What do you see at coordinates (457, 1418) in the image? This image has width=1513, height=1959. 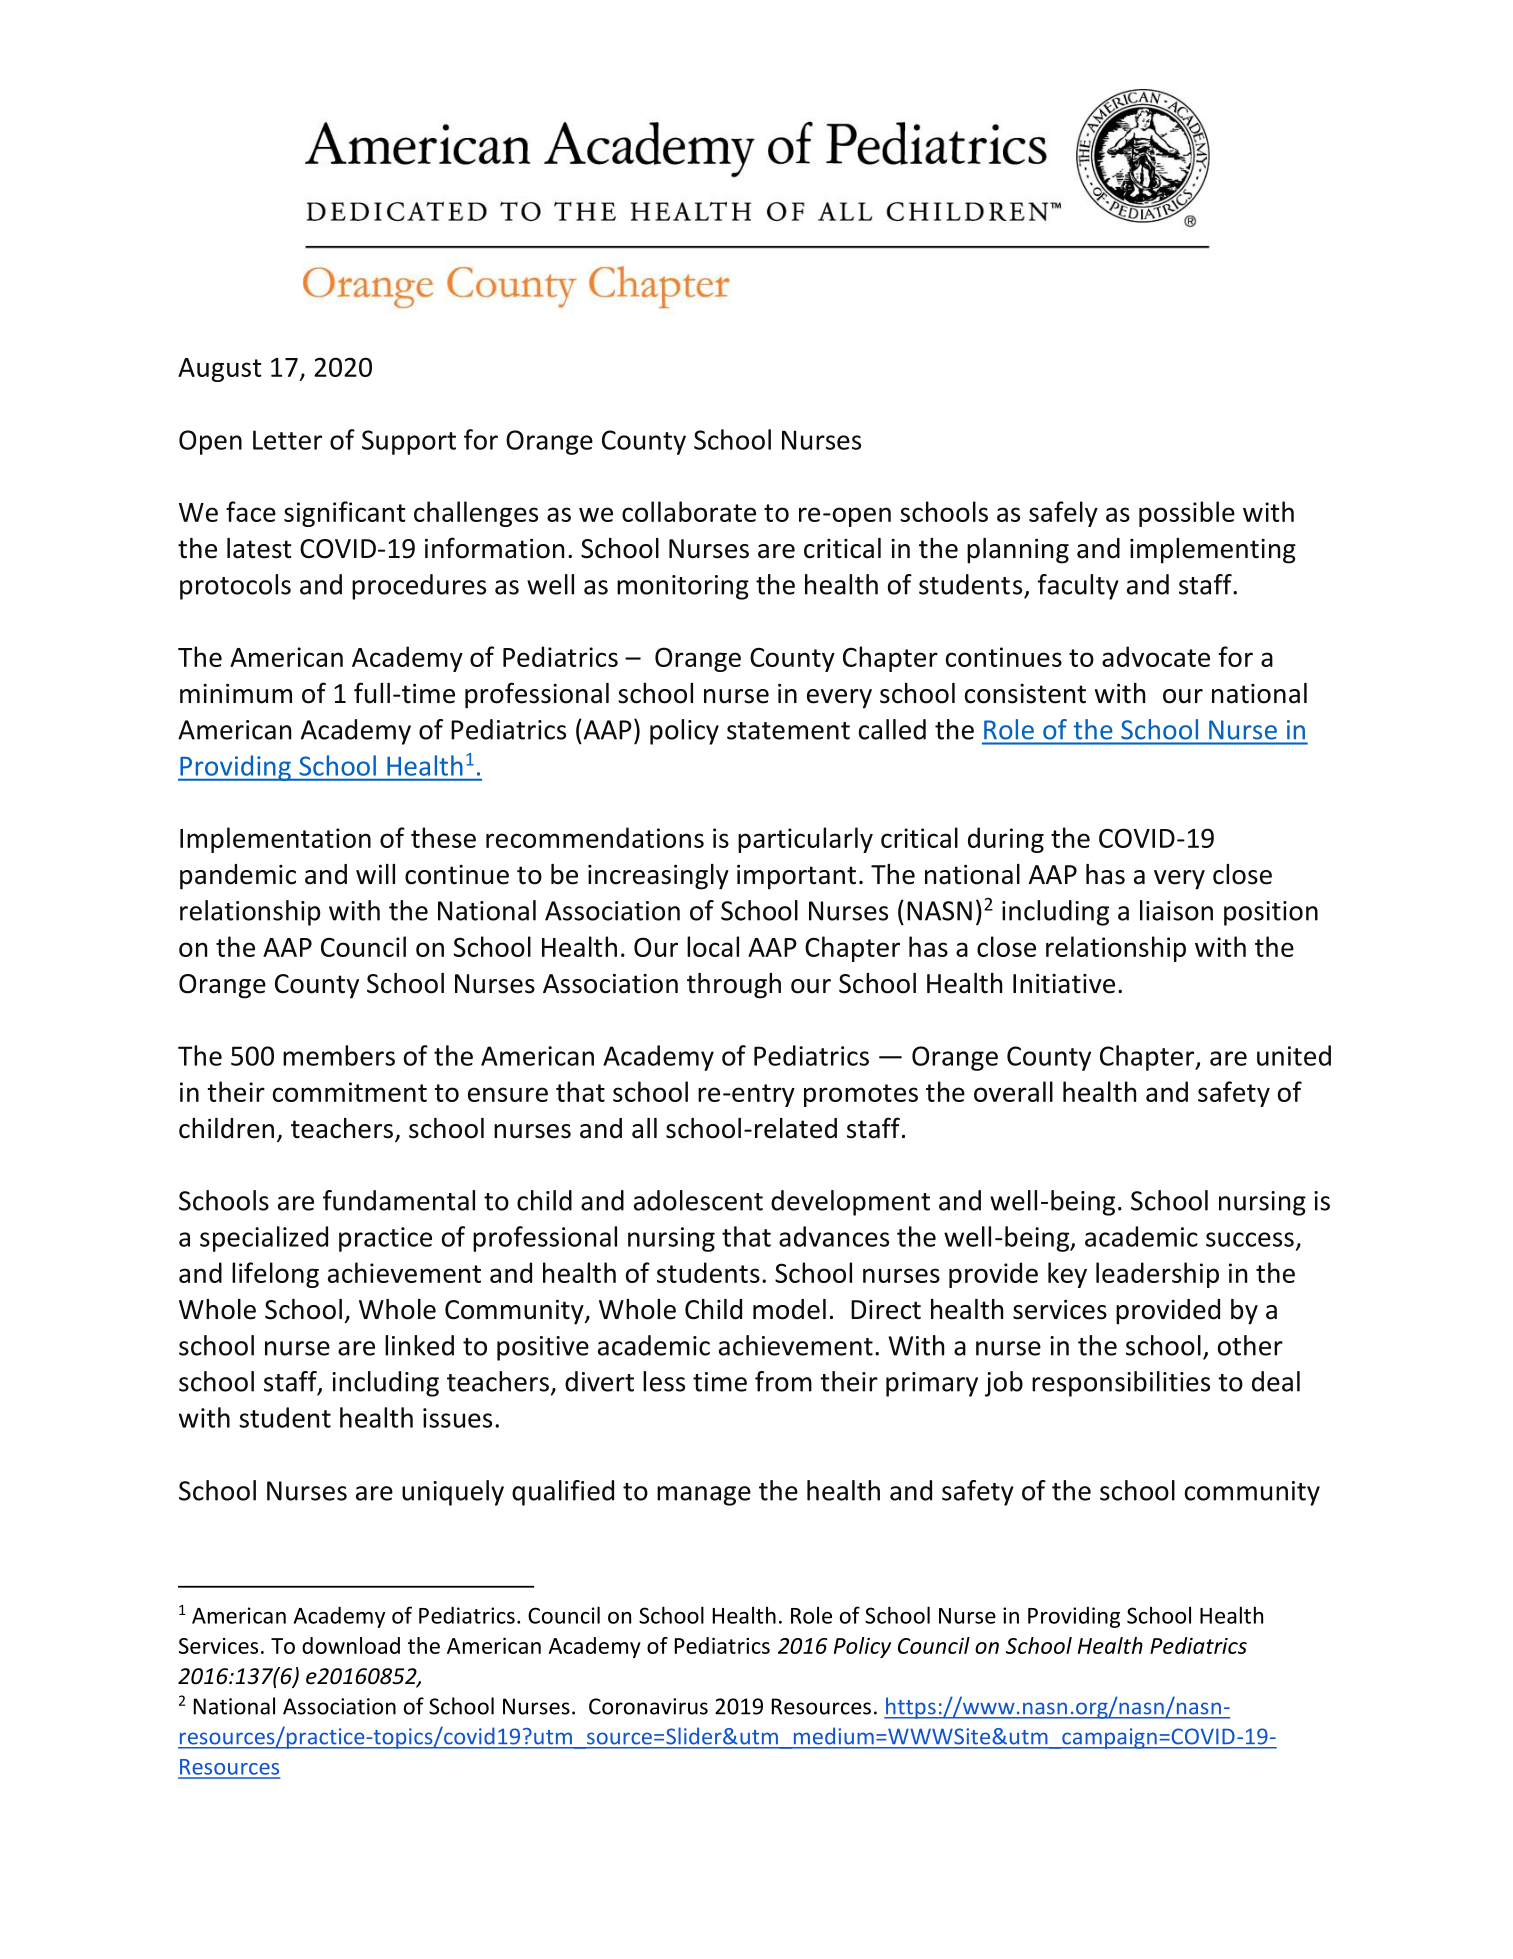 I see `issues` at bounding box center [457, 1418].
